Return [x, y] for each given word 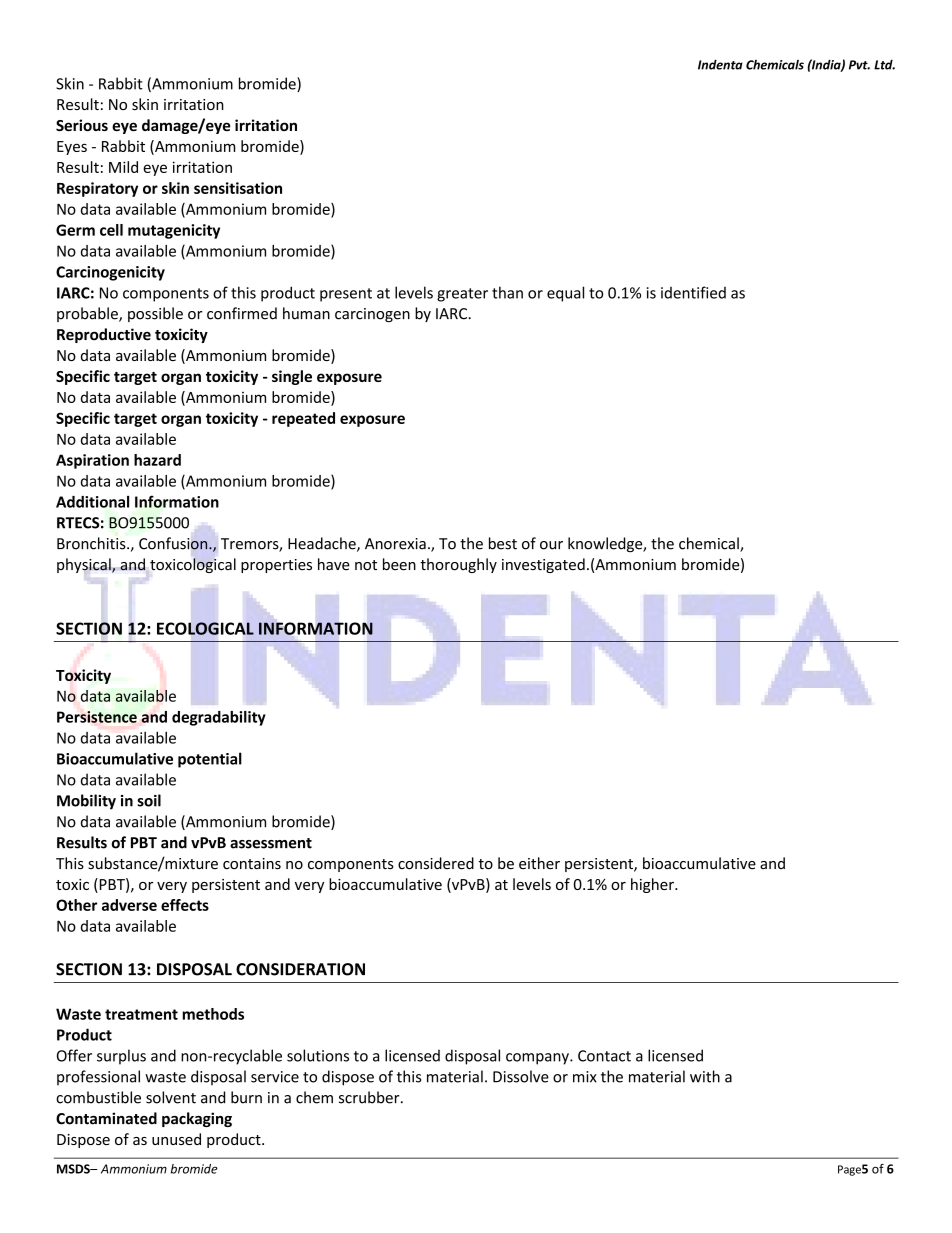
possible [155, 314]
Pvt [859, 65]
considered [436, 863]
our [551, 545]
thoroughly [458, 565]
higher [653, 885]
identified [693, 292]
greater [462, 295]
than [507, 292]
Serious [82, 125]
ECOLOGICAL [205, 628]
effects [185, 905]
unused [176, 1139]
